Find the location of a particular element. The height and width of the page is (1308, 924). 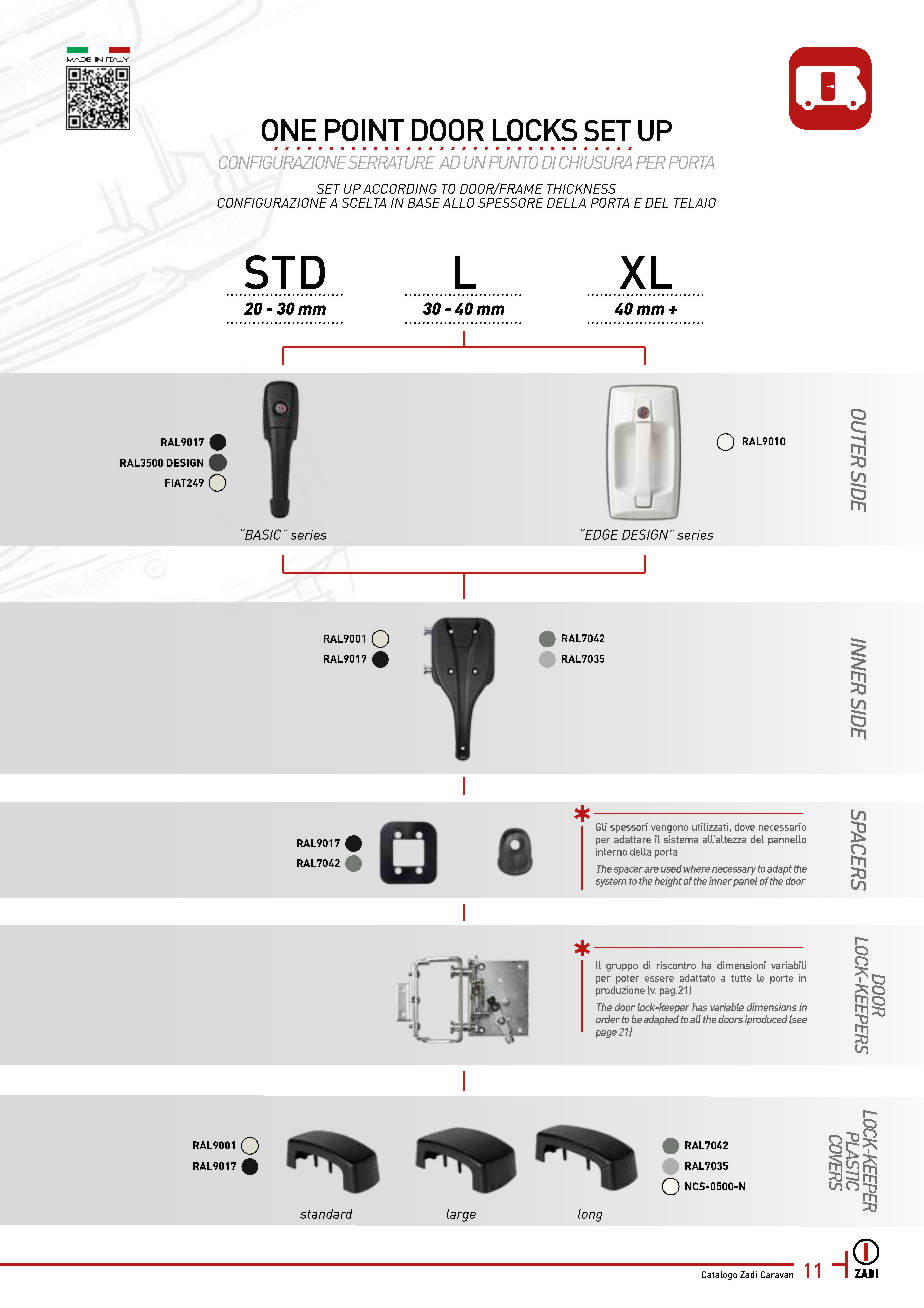

dove is located at coordinates (745, 827).
